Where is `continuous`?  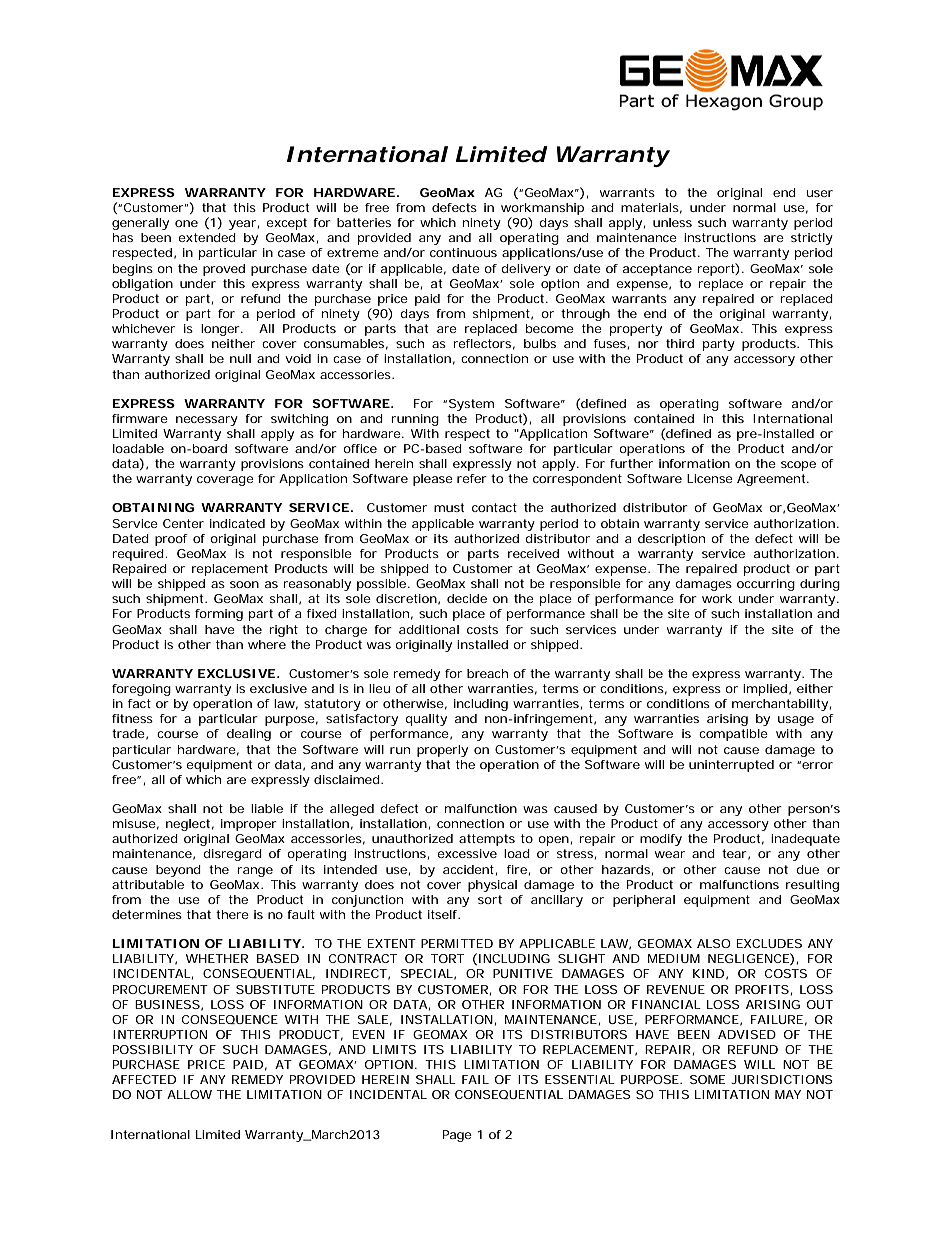 continuous is located at coordinates (463, 252).
